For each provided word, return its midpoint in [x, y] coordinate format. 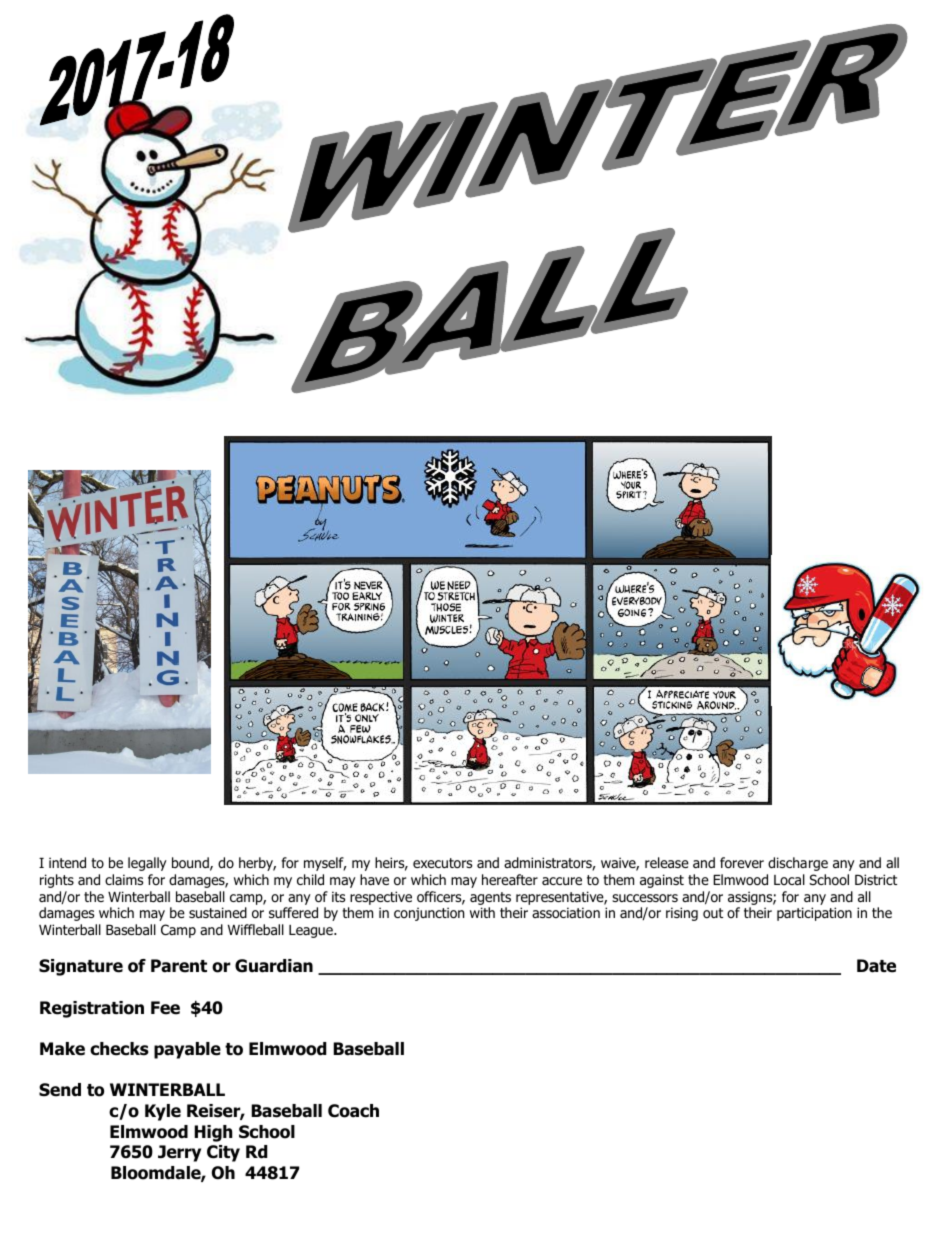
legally [147, 864]
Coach [353, 1111]
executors [442, 863]
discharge [798, 864]
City [223, 1153]
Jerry [179, 1153]
